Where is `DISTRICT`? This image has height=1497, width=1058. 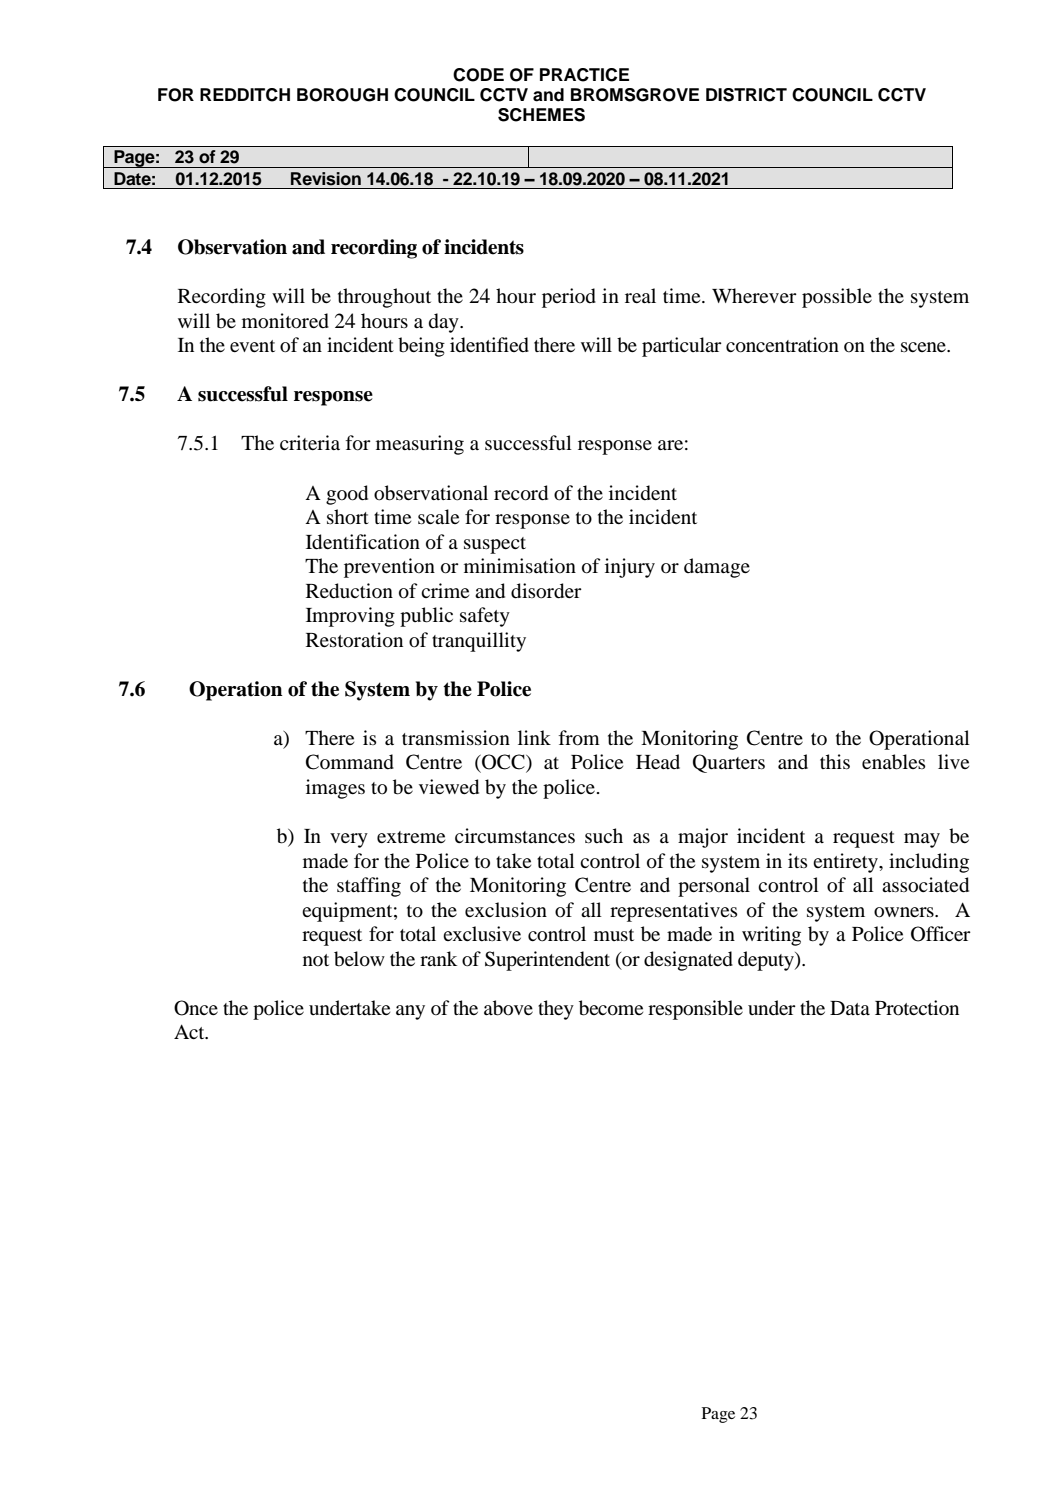 DISTRICT is located at coordinates (746, 95).
